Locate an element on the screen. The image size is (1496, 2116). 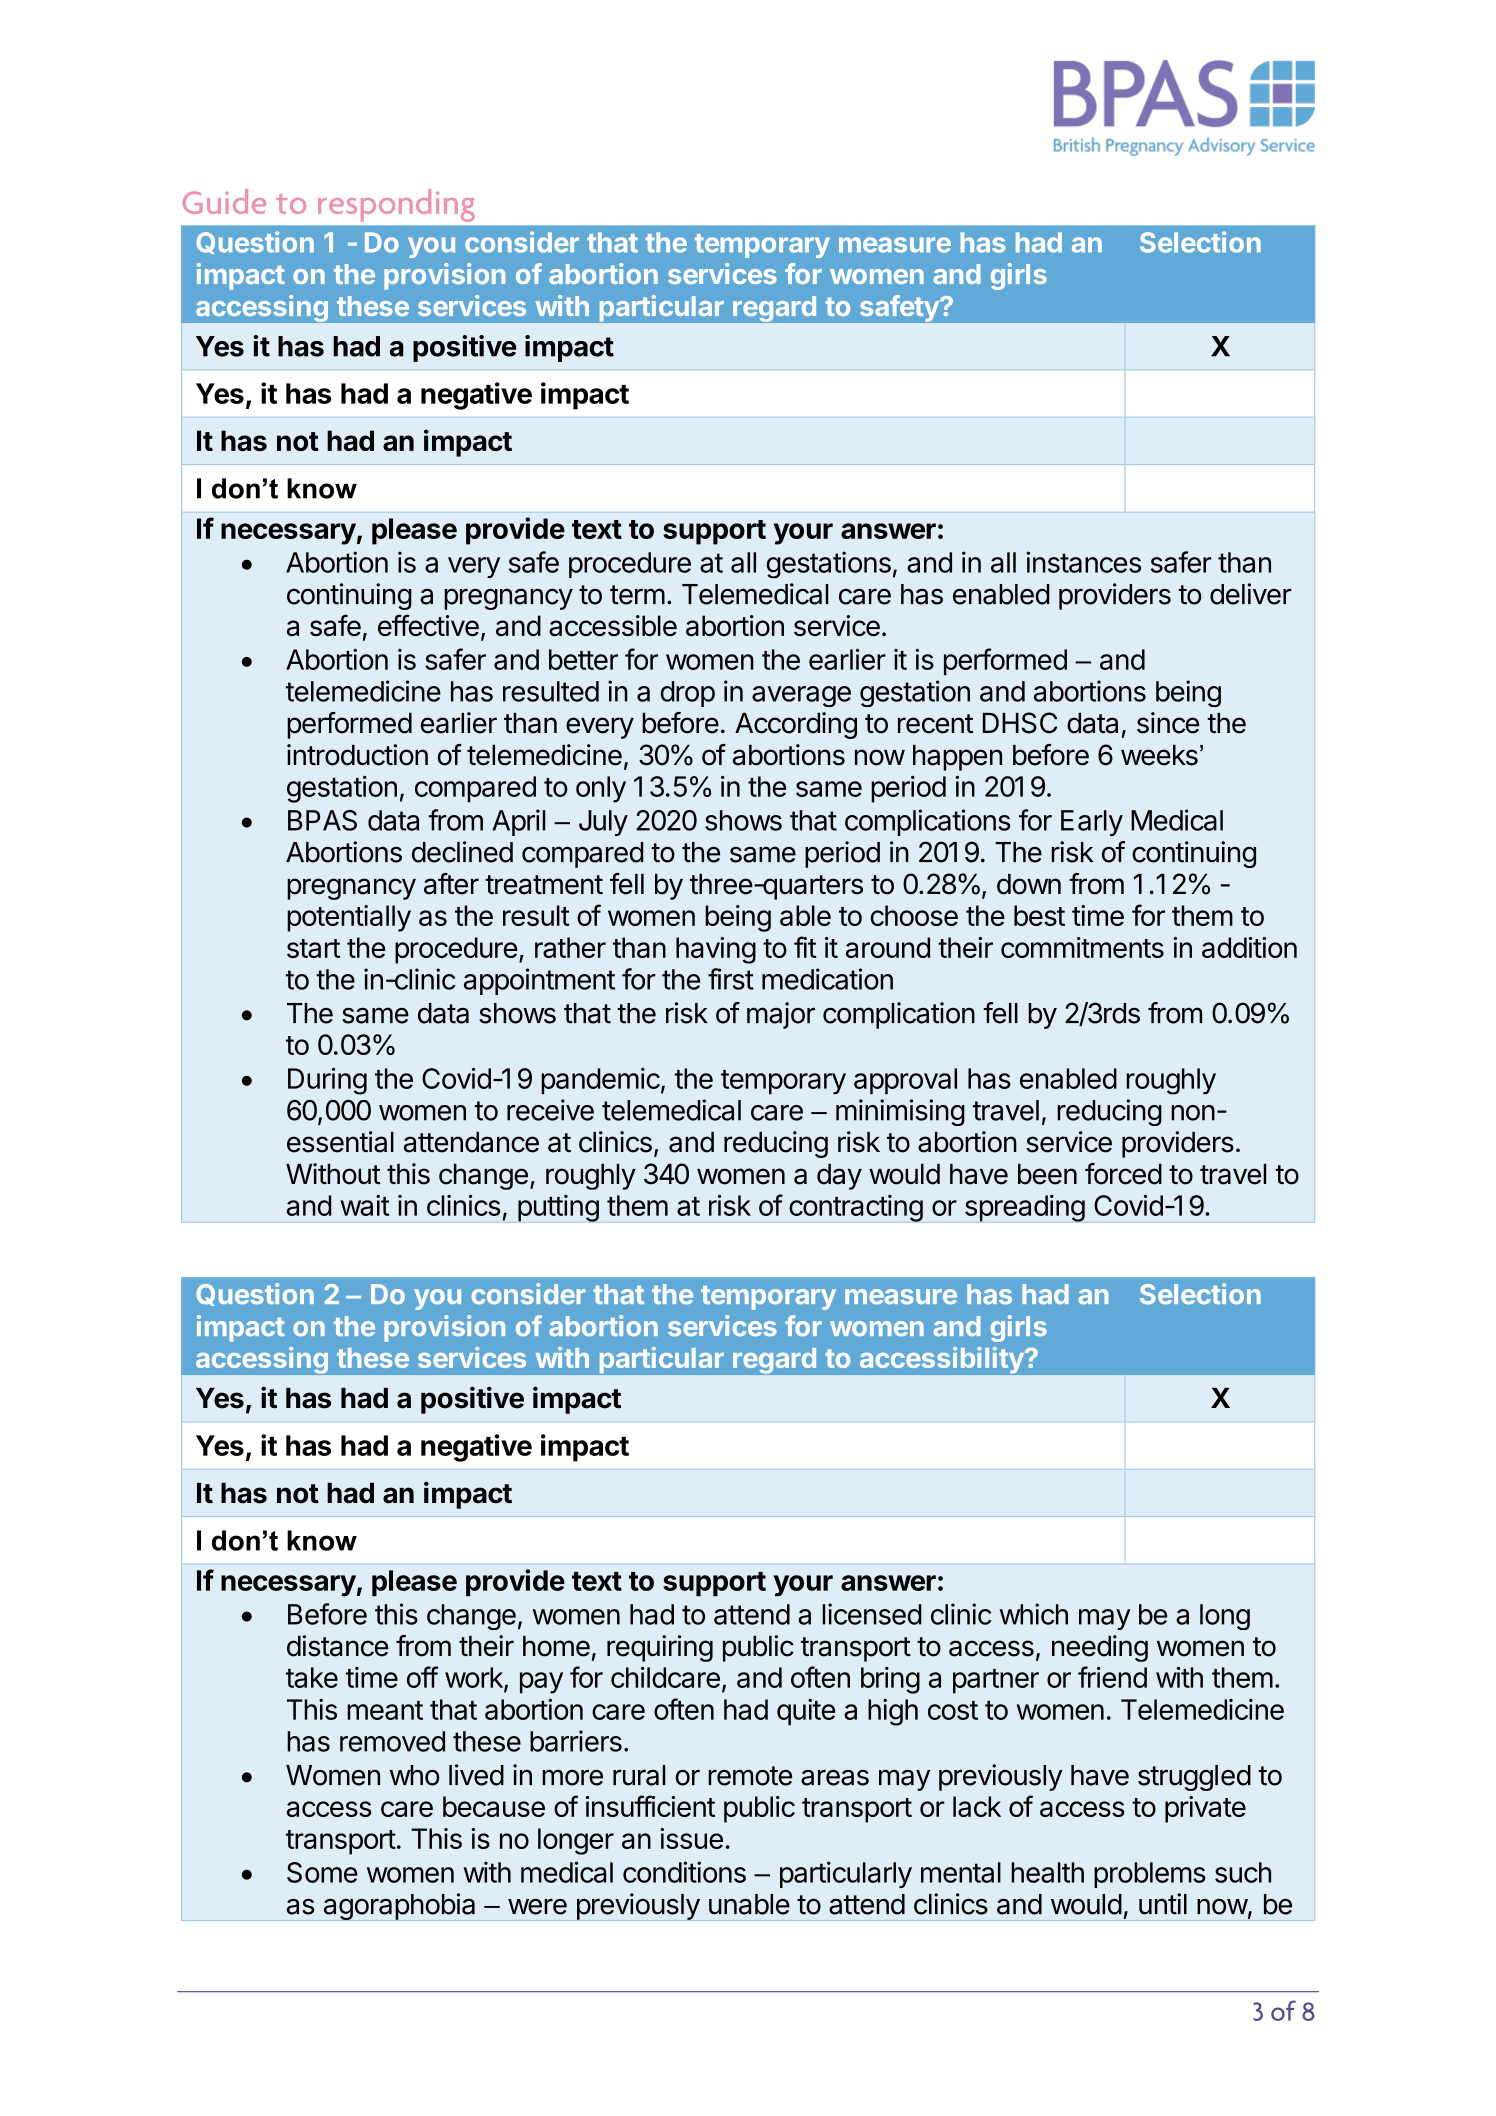
wait is located at coordinates (364, 1205).
